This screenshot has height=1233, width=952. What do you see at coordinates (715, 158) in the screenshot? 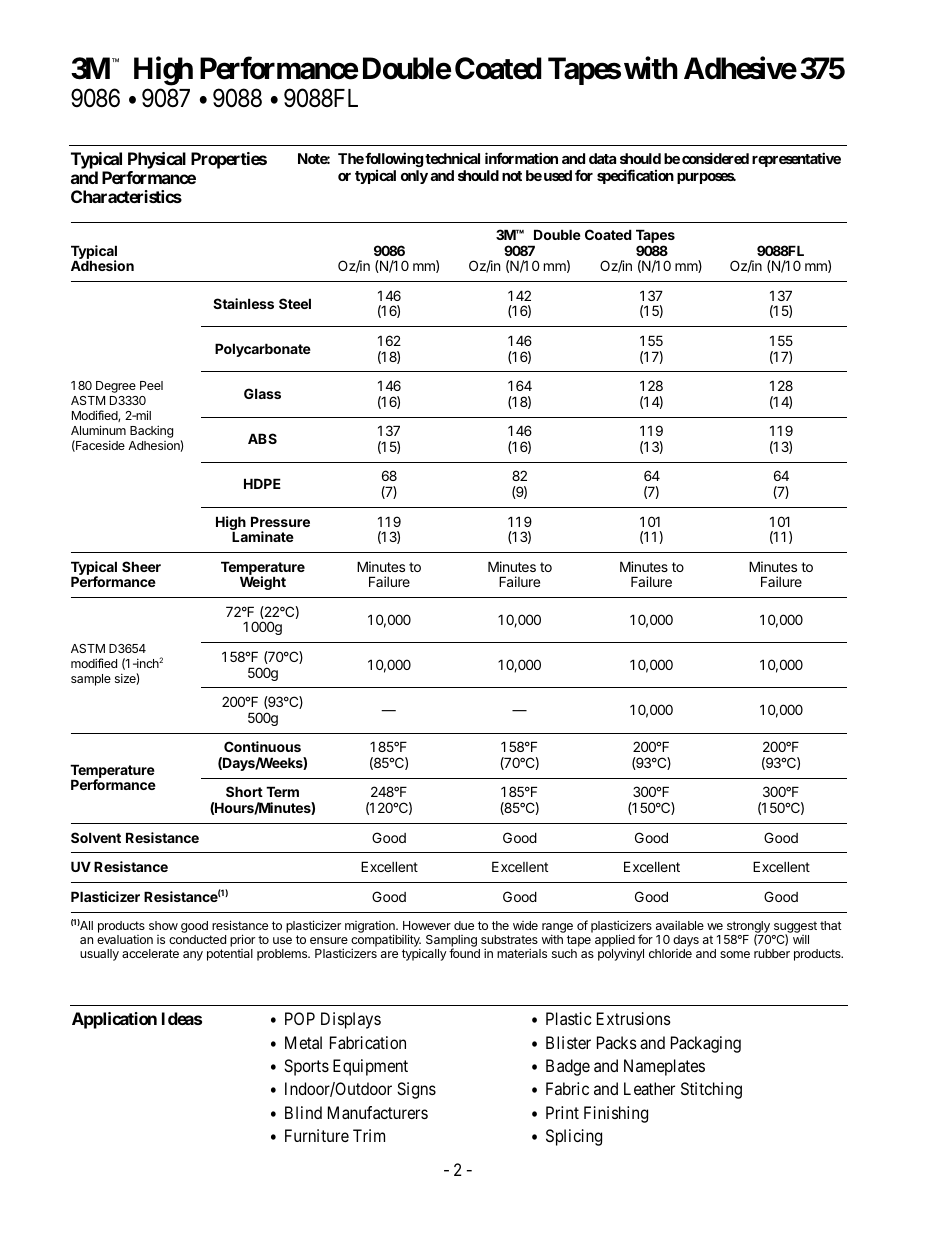
I see `considered` at bounding box center [715, 158].
